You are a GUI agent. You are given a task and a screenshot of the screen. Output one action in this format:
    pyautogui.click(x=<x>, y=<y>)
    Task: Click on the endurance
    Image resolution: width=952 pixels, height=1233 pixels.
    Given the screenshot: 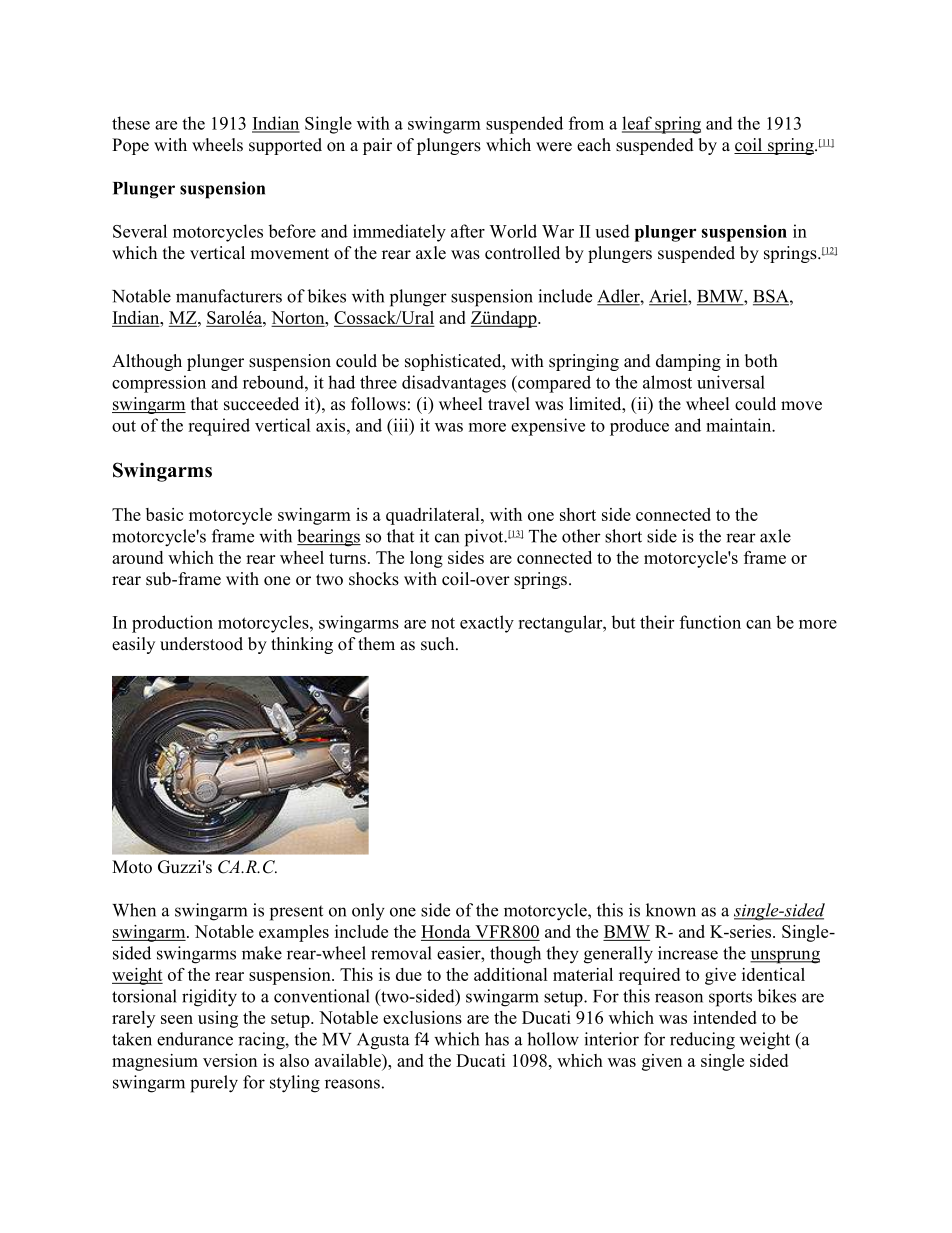 What is the action you would take?
    pyautogui.click(x=195, y=1039)
